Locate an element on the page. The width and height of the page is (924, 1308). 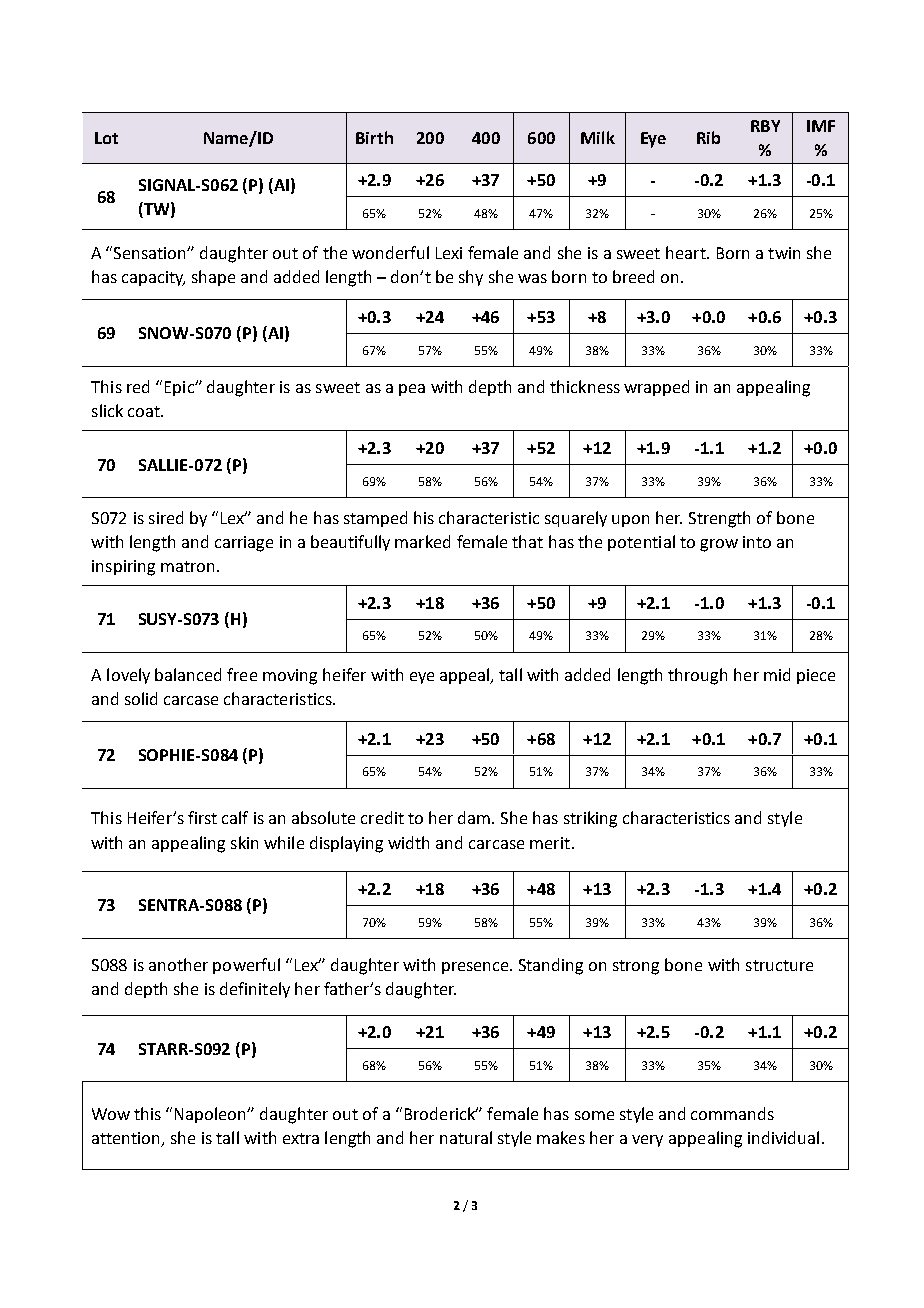
dam is located at coordinates (475, 817).
